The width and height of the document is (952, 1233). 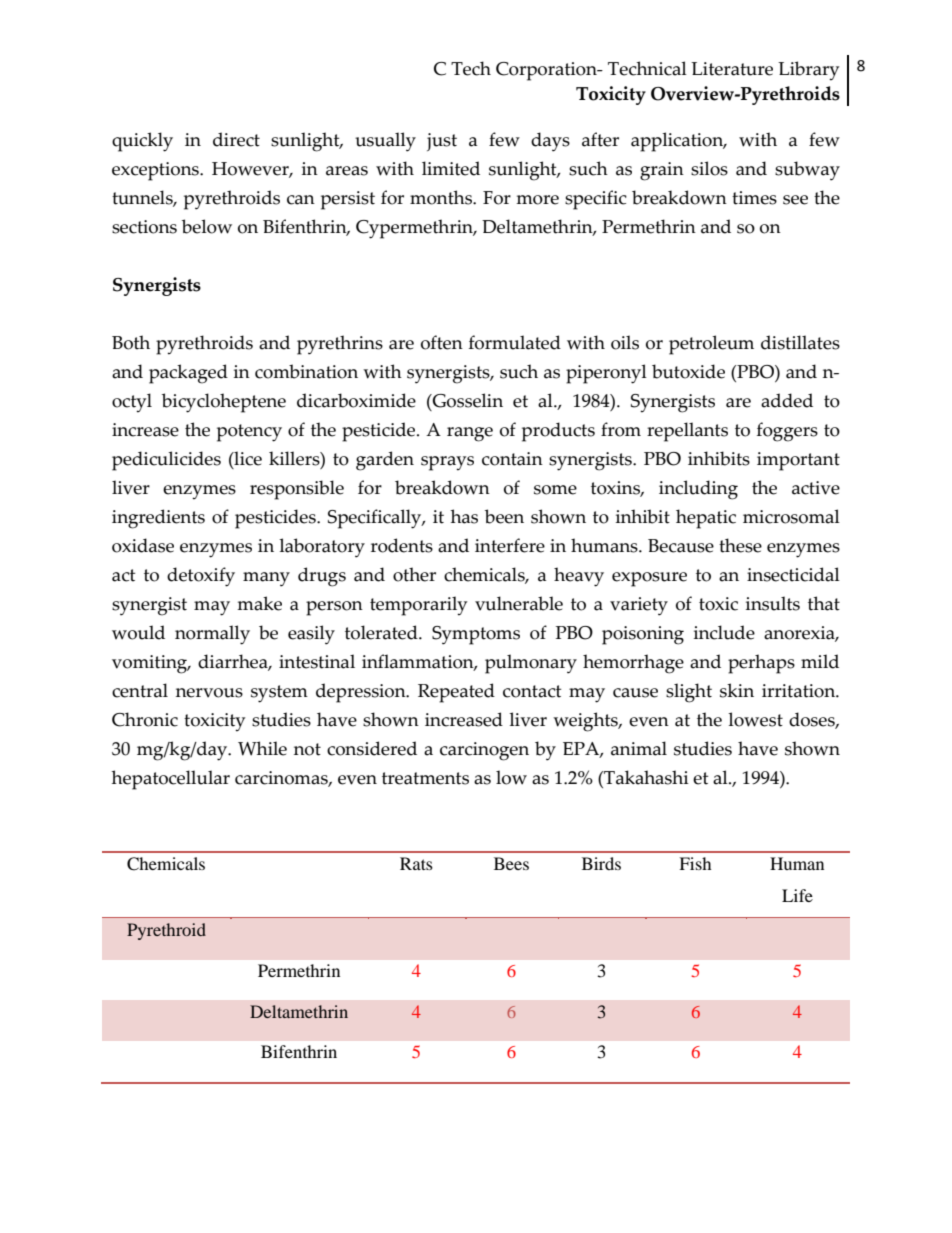 I want to click on insults, so click(x=773, y=603).
